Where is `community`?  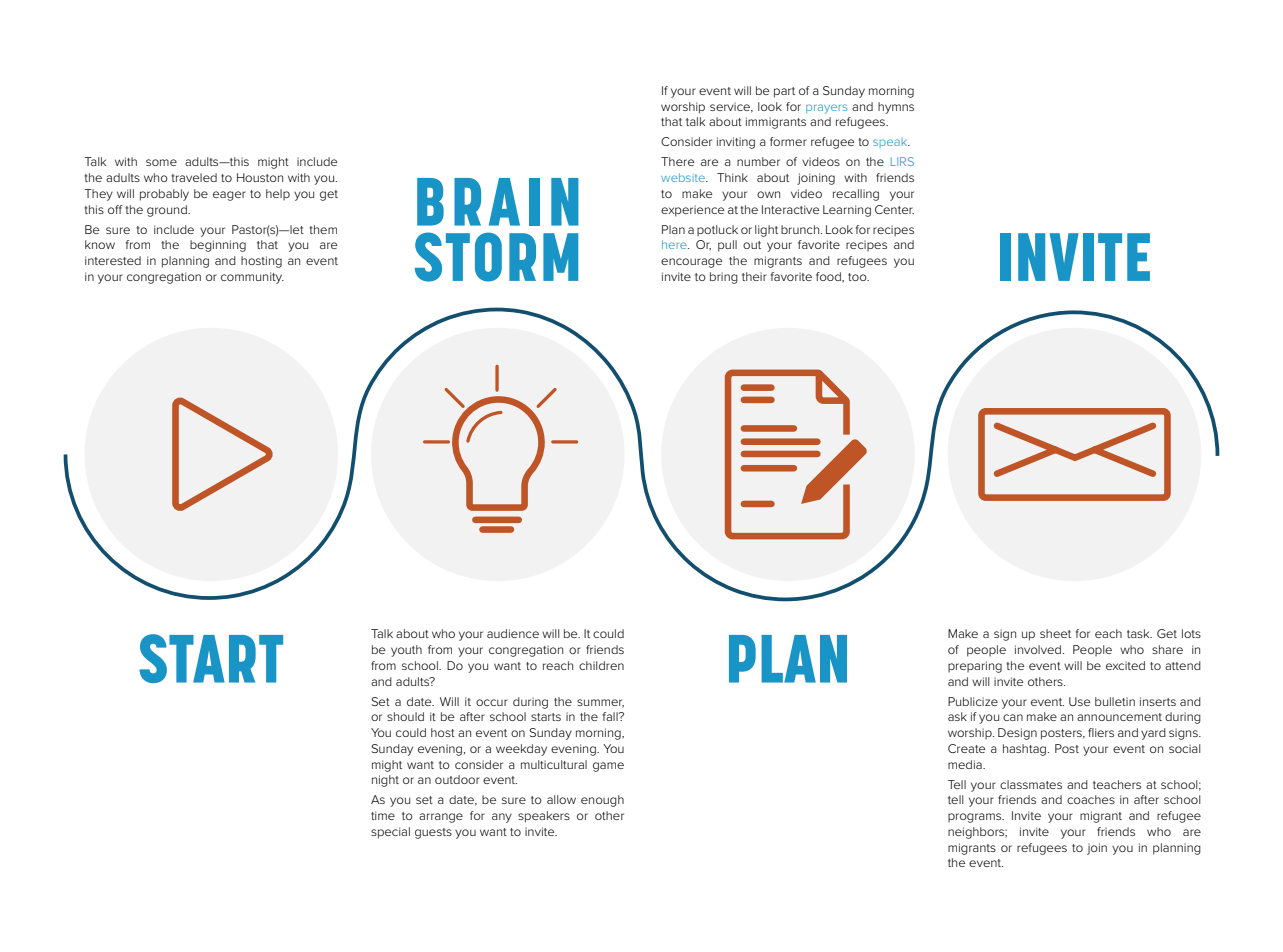 community is located at coordinates (252, 278).
